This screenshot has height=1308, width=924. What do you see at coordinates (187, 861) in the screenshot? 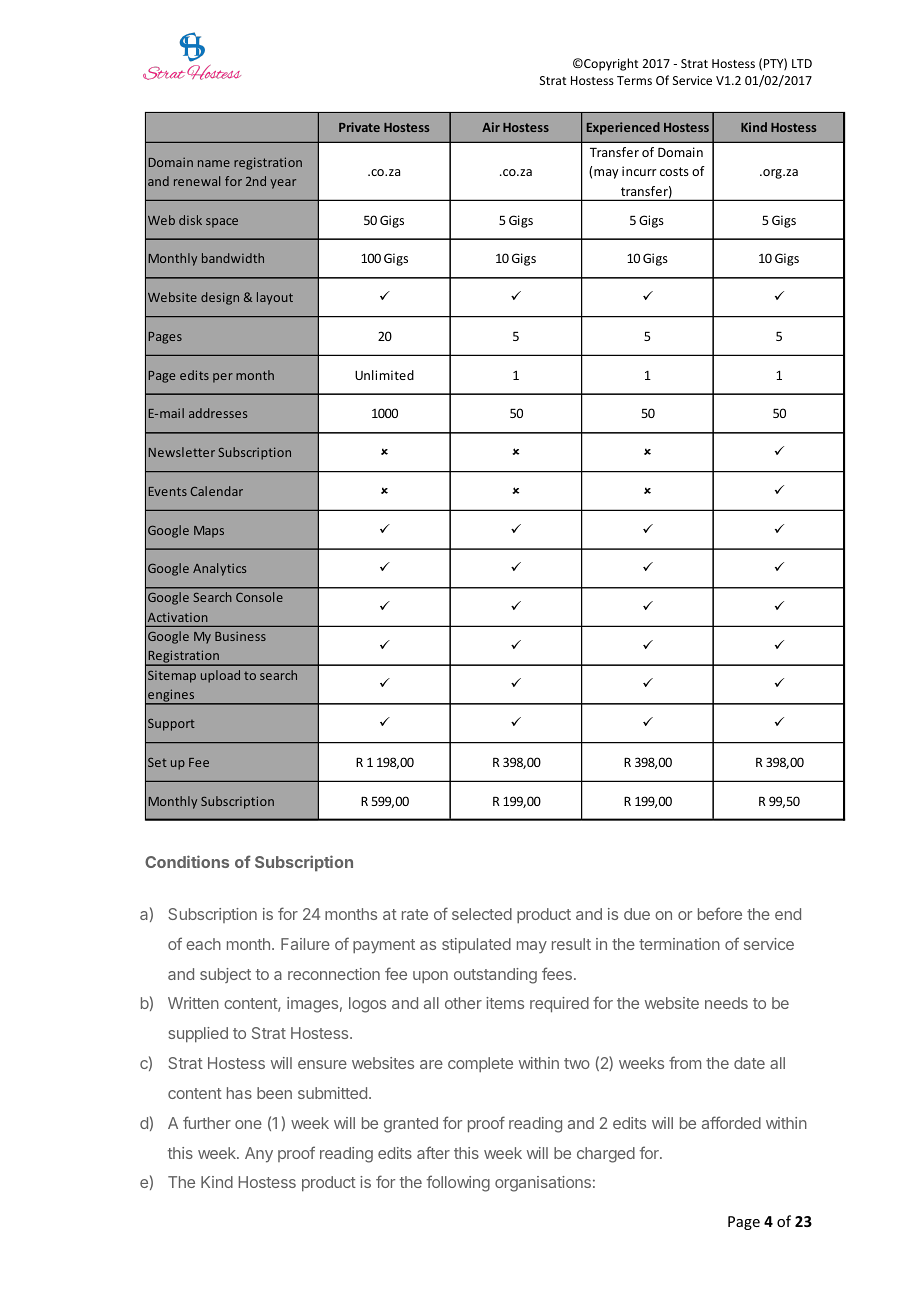
I see `Conditions` at bounding box center [187, 861].
